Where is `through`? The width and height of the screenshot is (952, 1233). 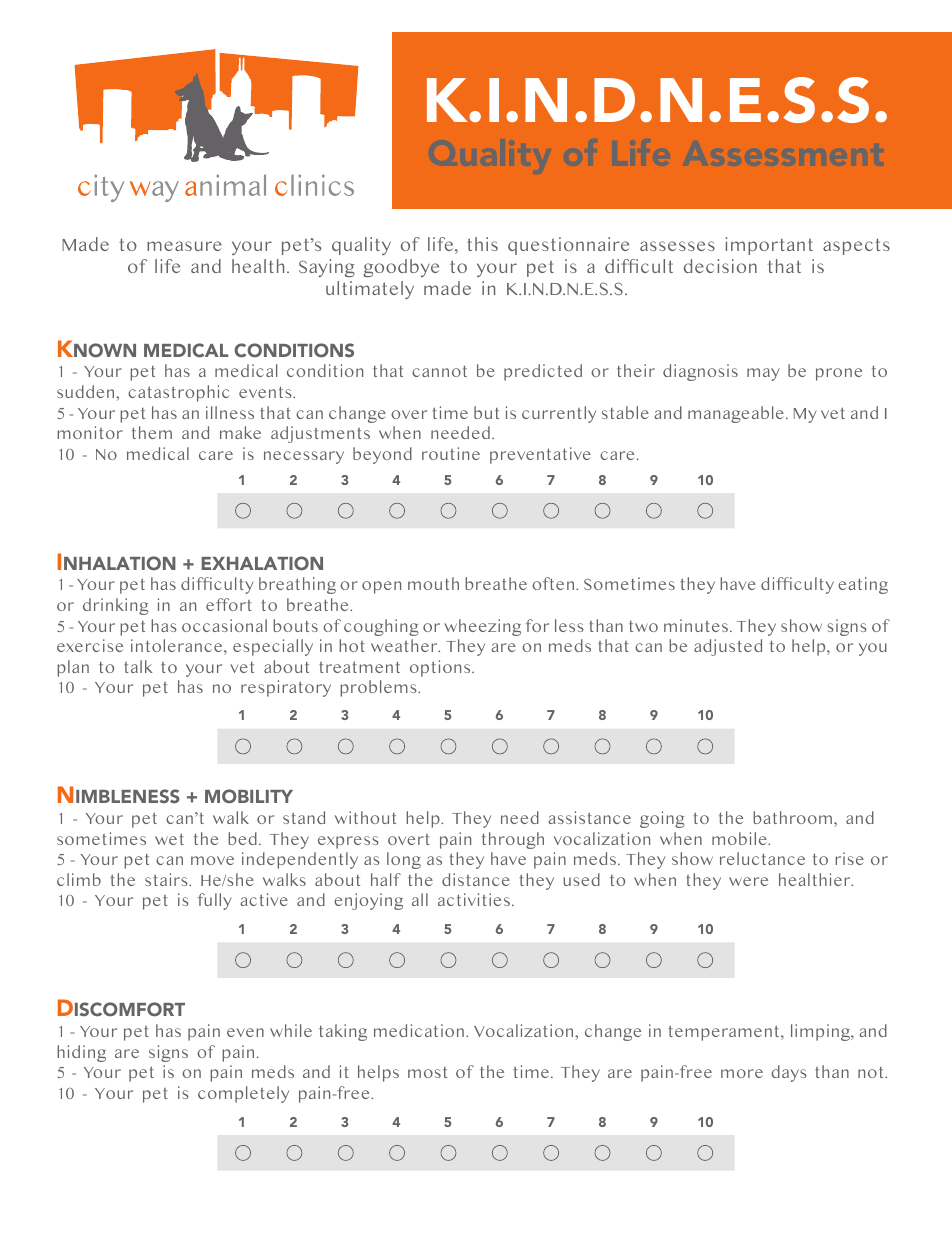
through is located at coordinates (513, 840).
